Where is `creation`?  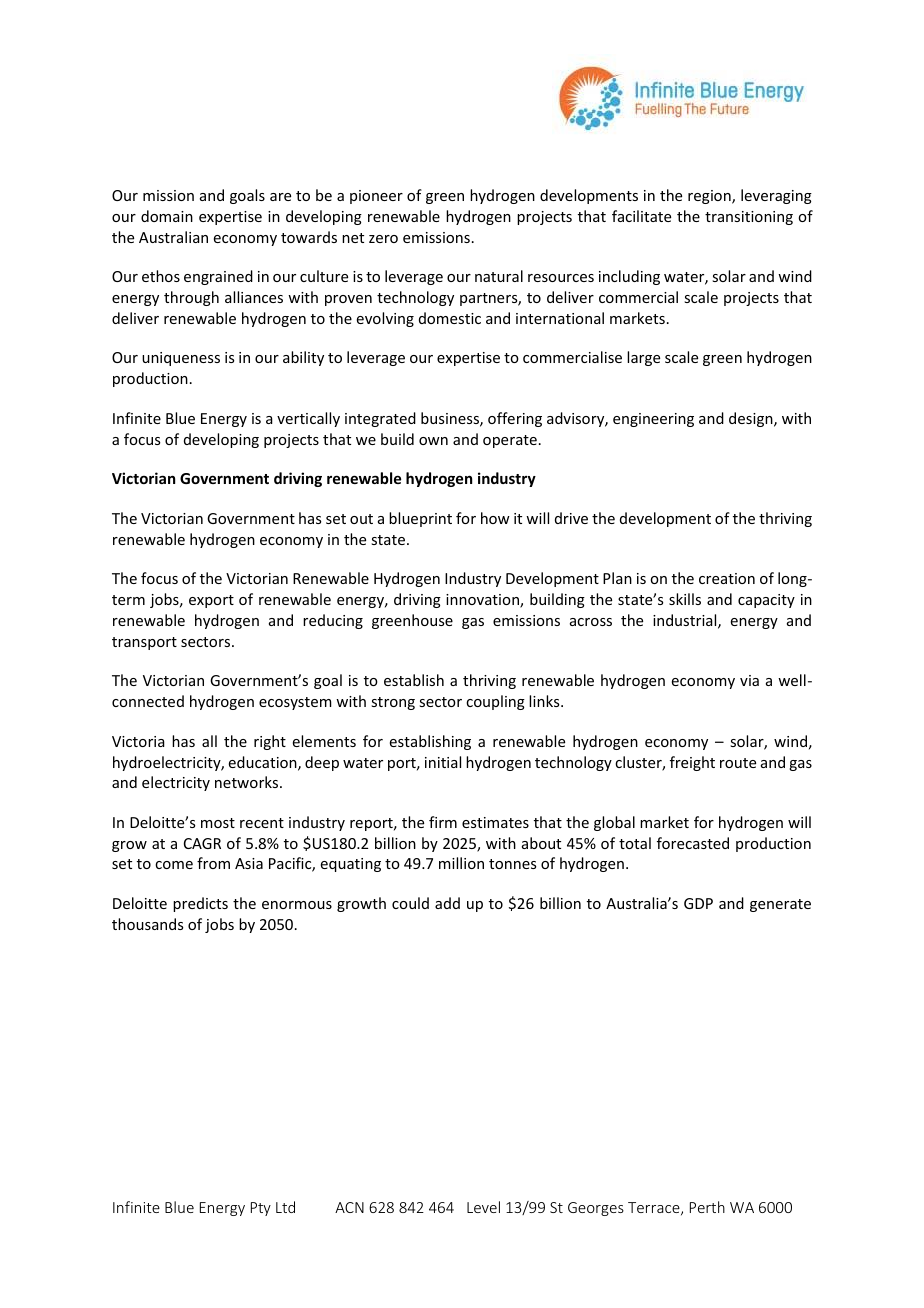 creation is located at coordinates (727, 578).
